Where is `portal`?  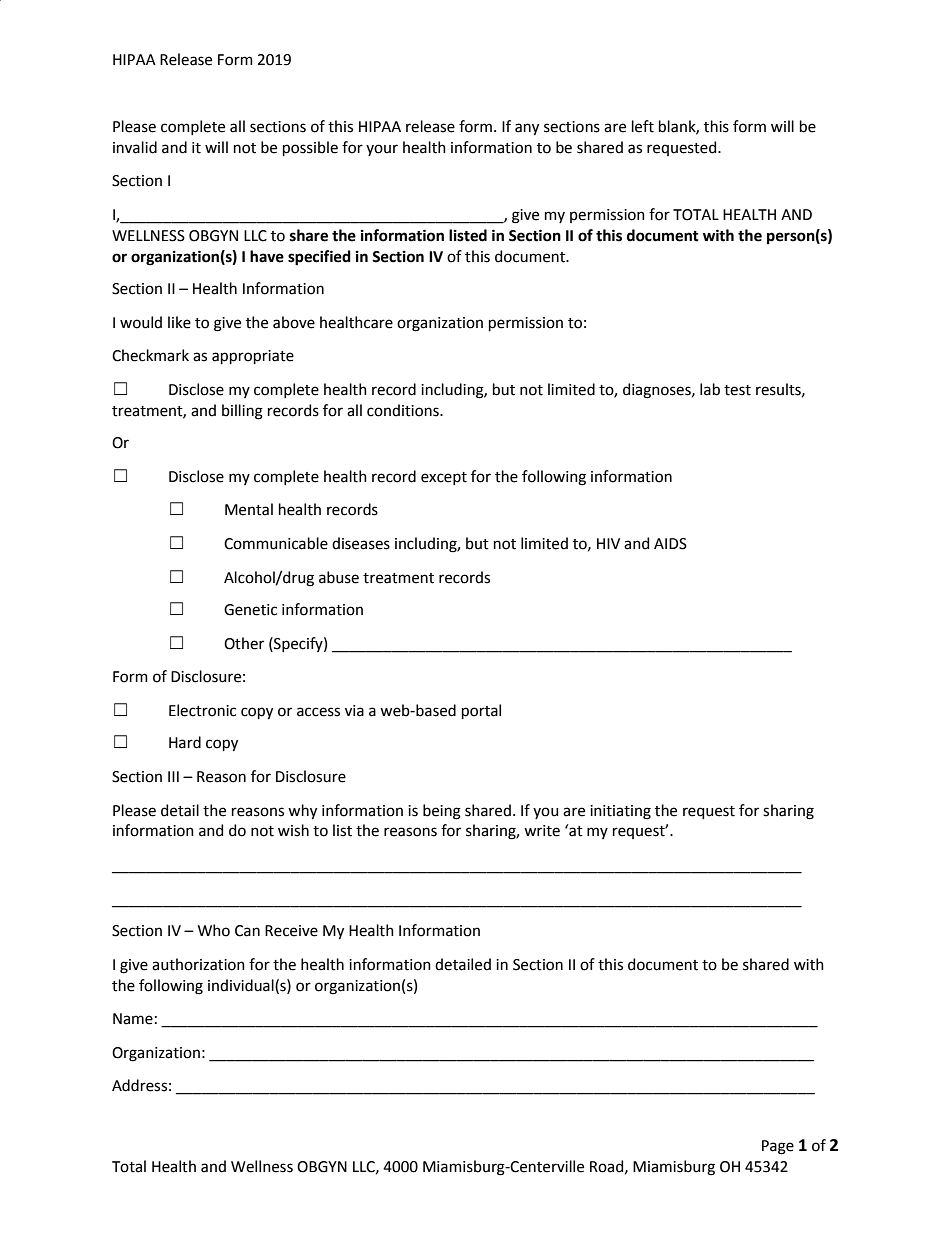 portal is located at coordinates (481, 711).
